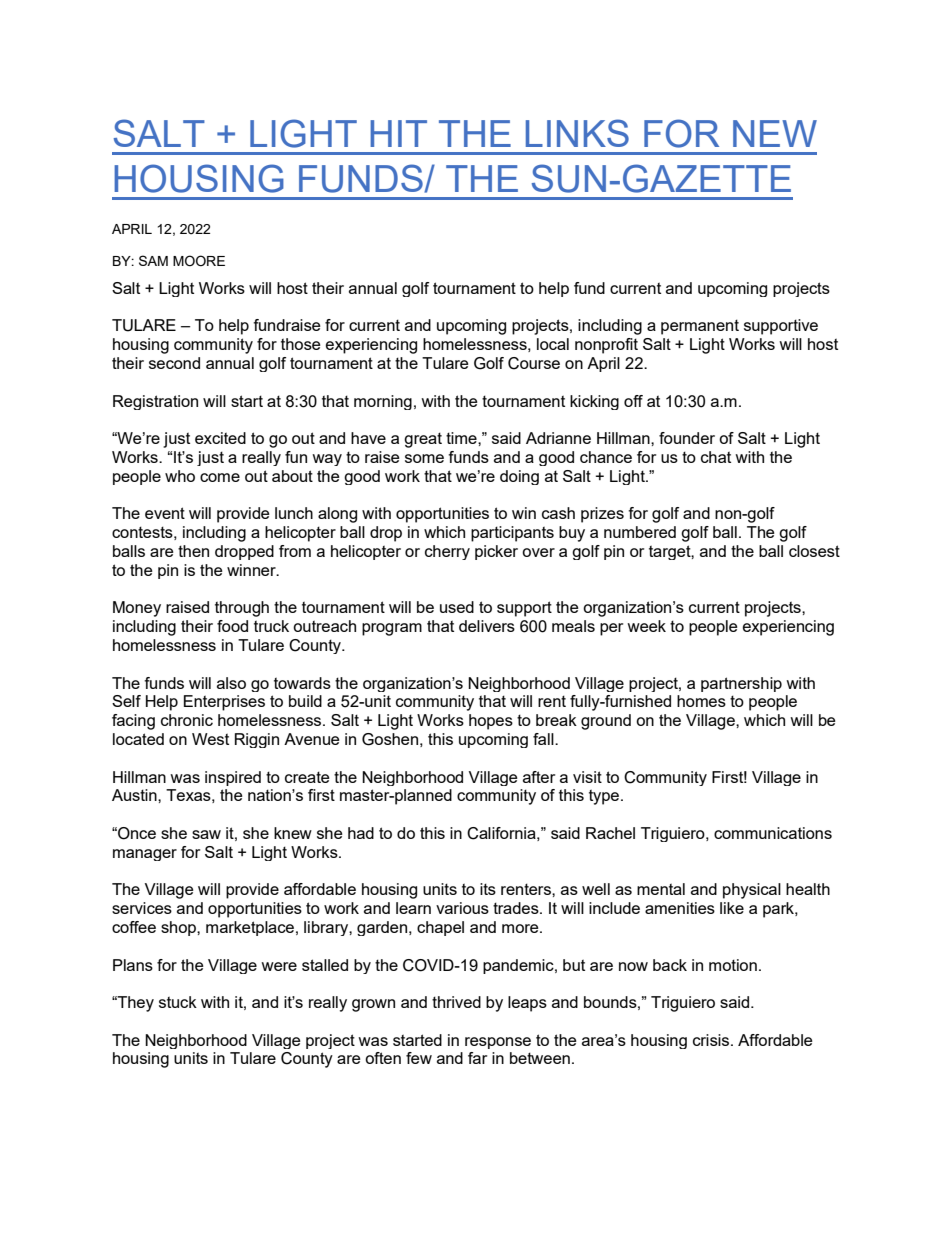 This page has height=1233, width=952. I want to click on through, so click(242, 609).
